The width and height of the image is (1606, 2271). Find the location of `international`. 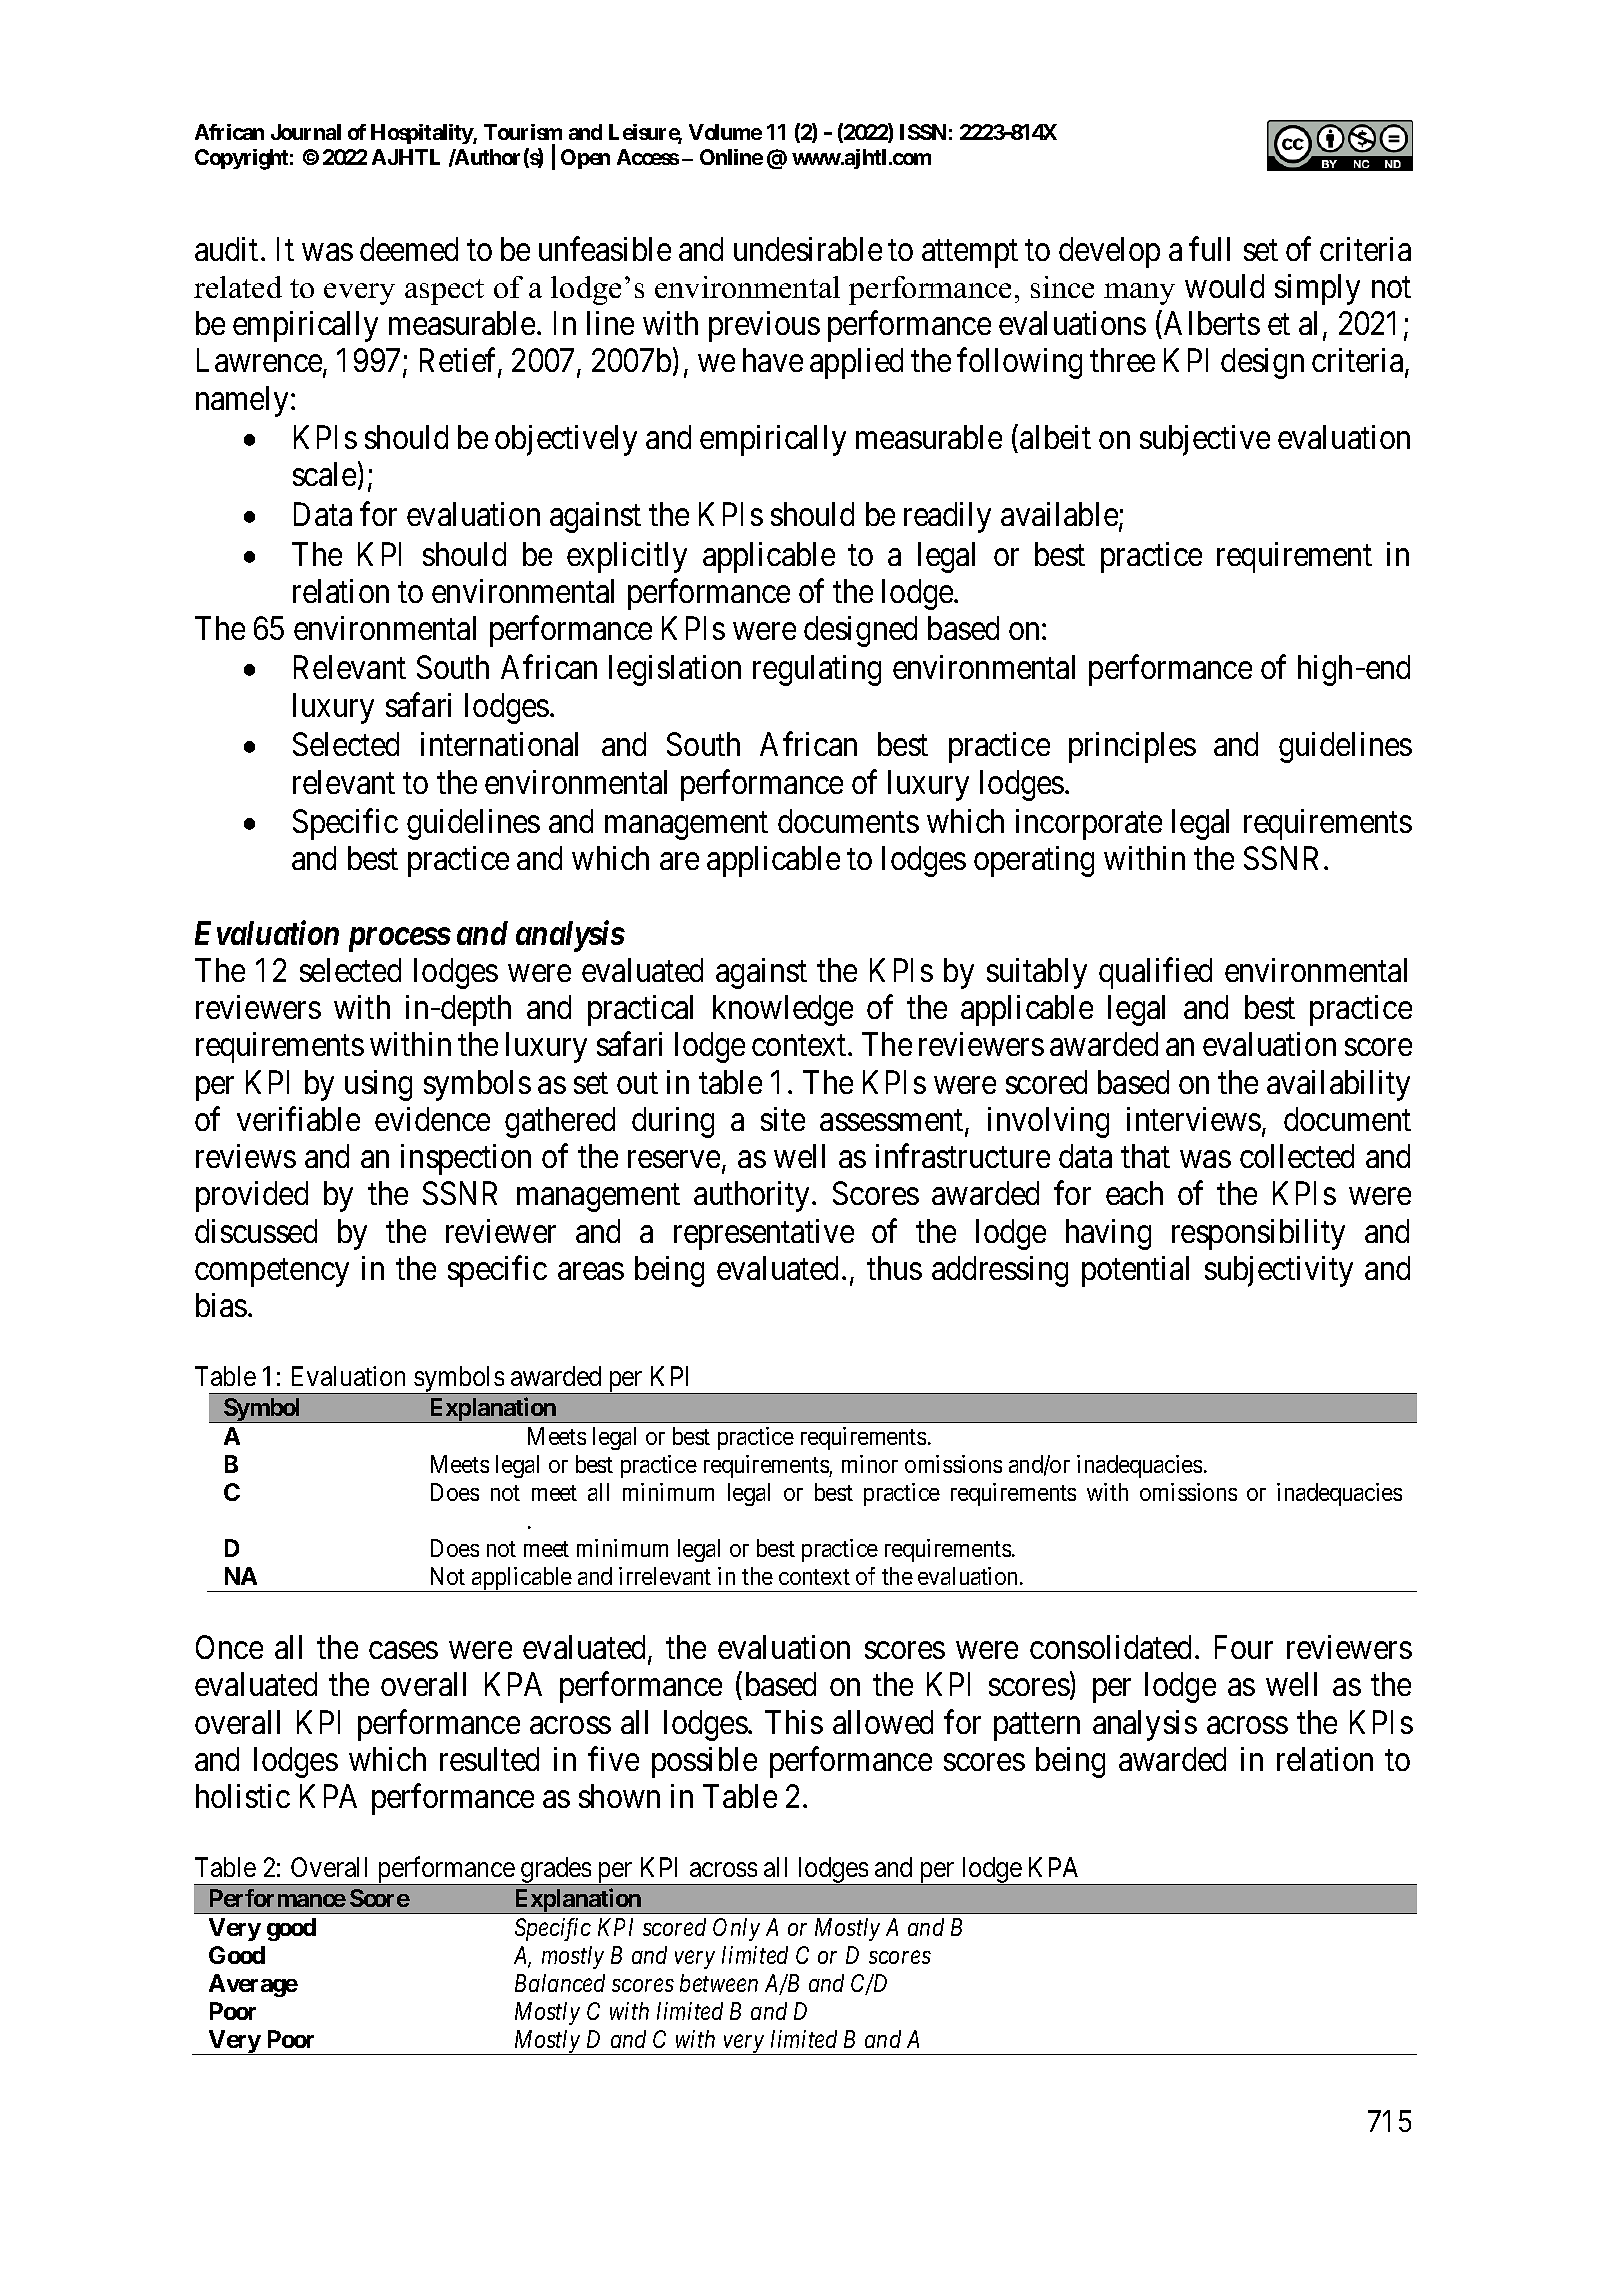

international is located at coordinates (499, 744).
